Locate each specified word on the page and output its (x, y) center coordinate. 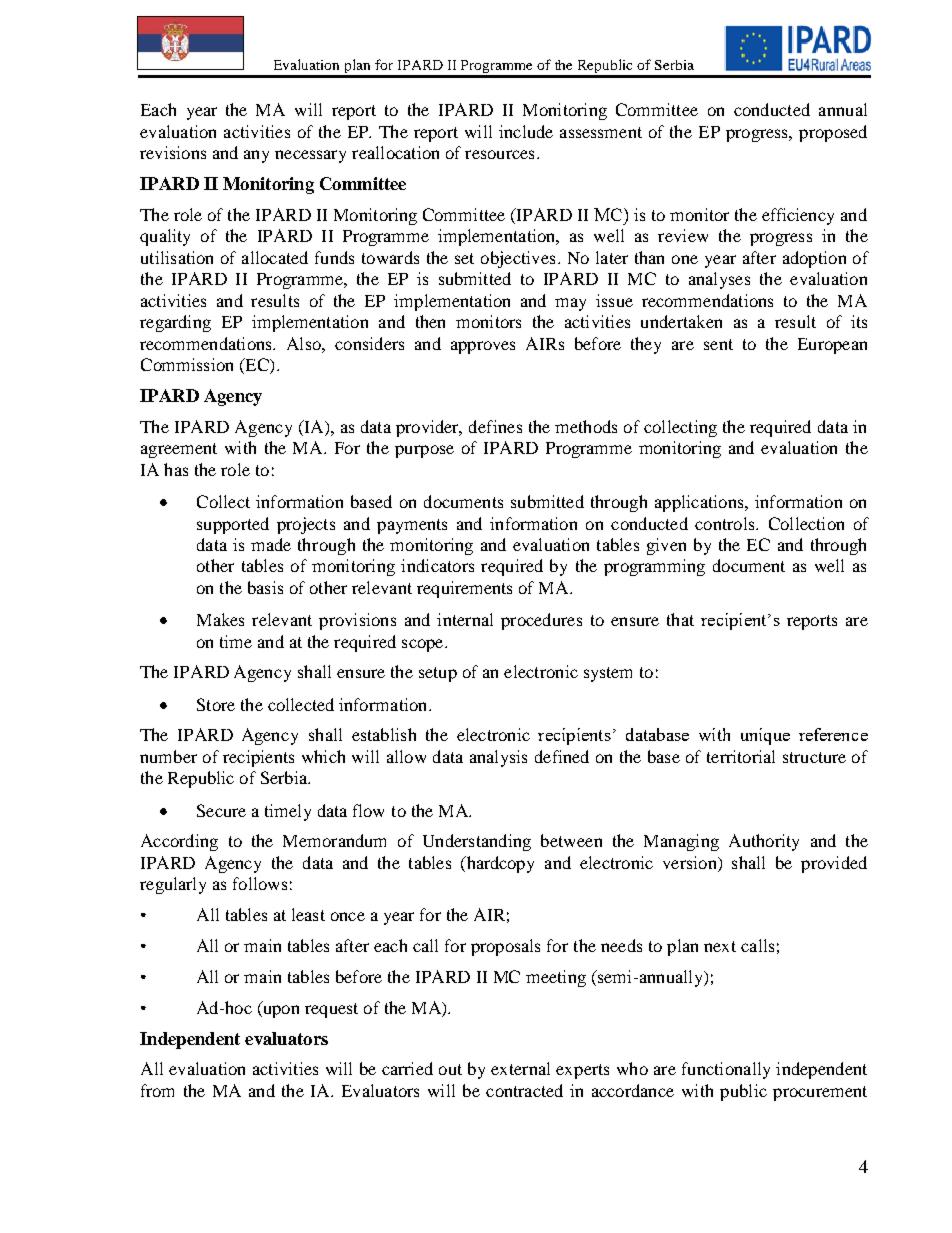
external (520, 1068)
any (256, 156)
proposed (833, 133)
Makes (220, 619)
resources (499, 154)
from (157, 1090)
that (680, 619)
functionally (726, 1070)
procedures (541, 621)
